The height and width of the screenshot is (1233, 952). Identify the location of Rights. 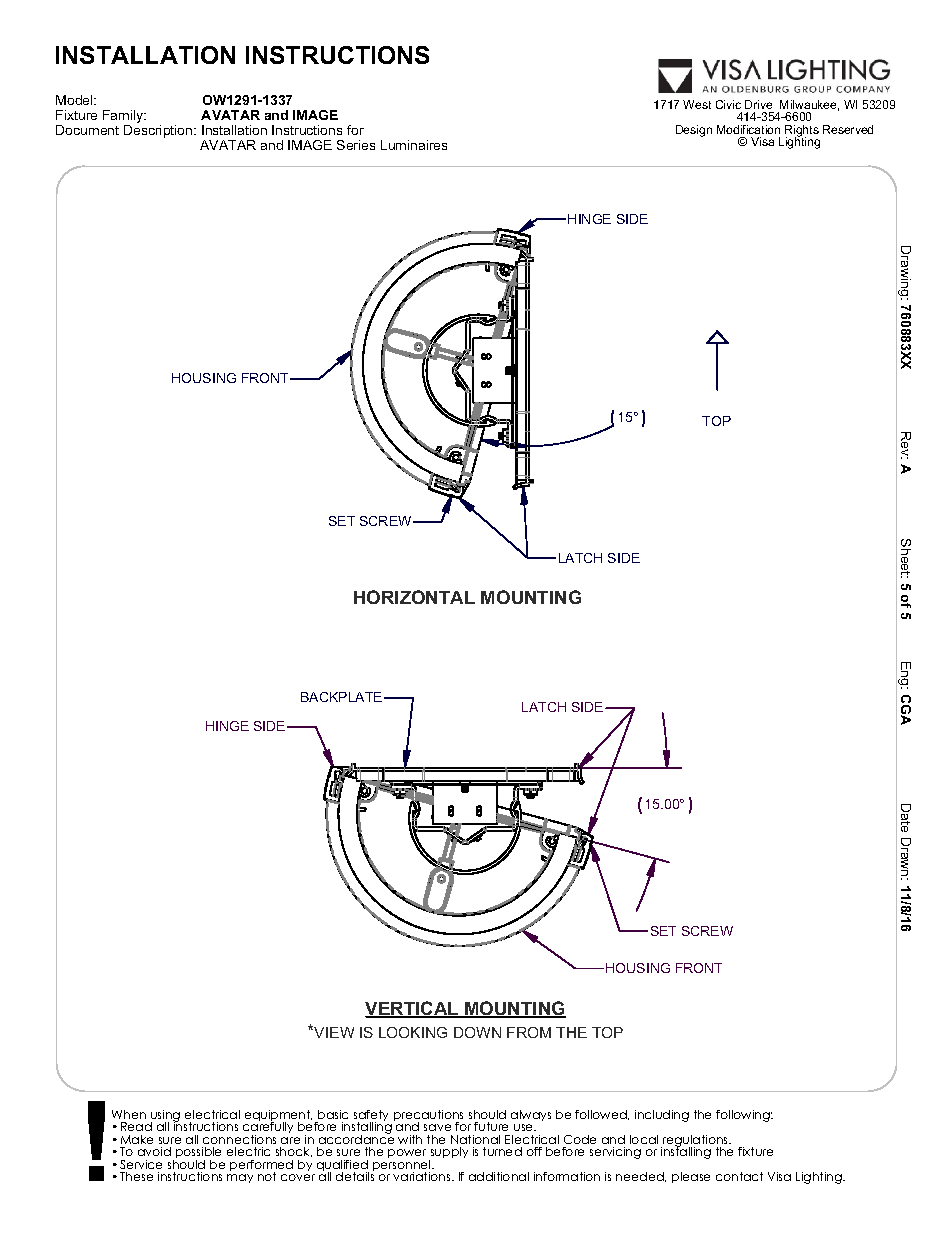
(802, 132).
